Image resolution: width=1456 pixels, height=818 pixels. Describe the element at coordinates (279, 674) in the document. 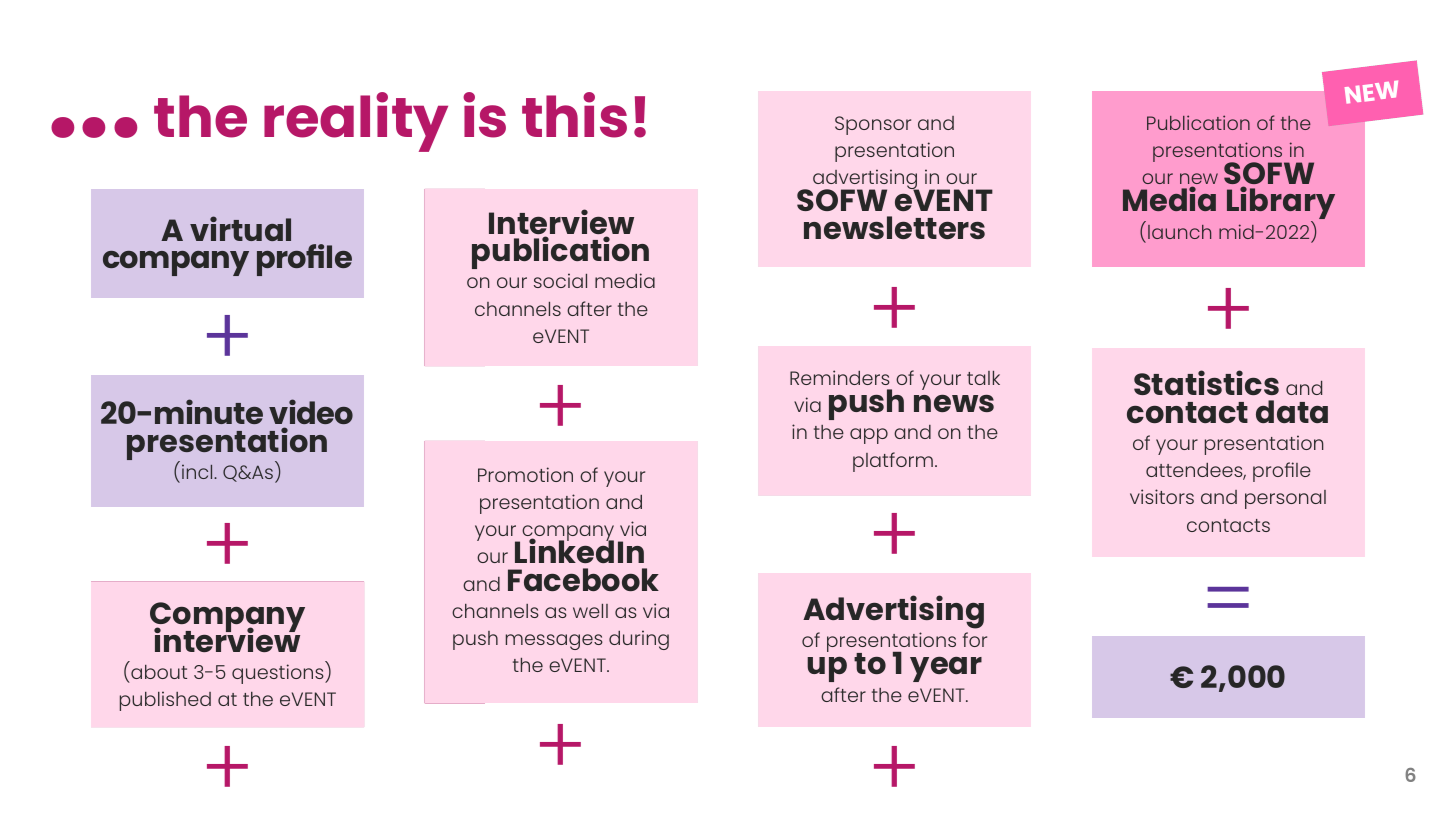

I see `questions` at that location.
